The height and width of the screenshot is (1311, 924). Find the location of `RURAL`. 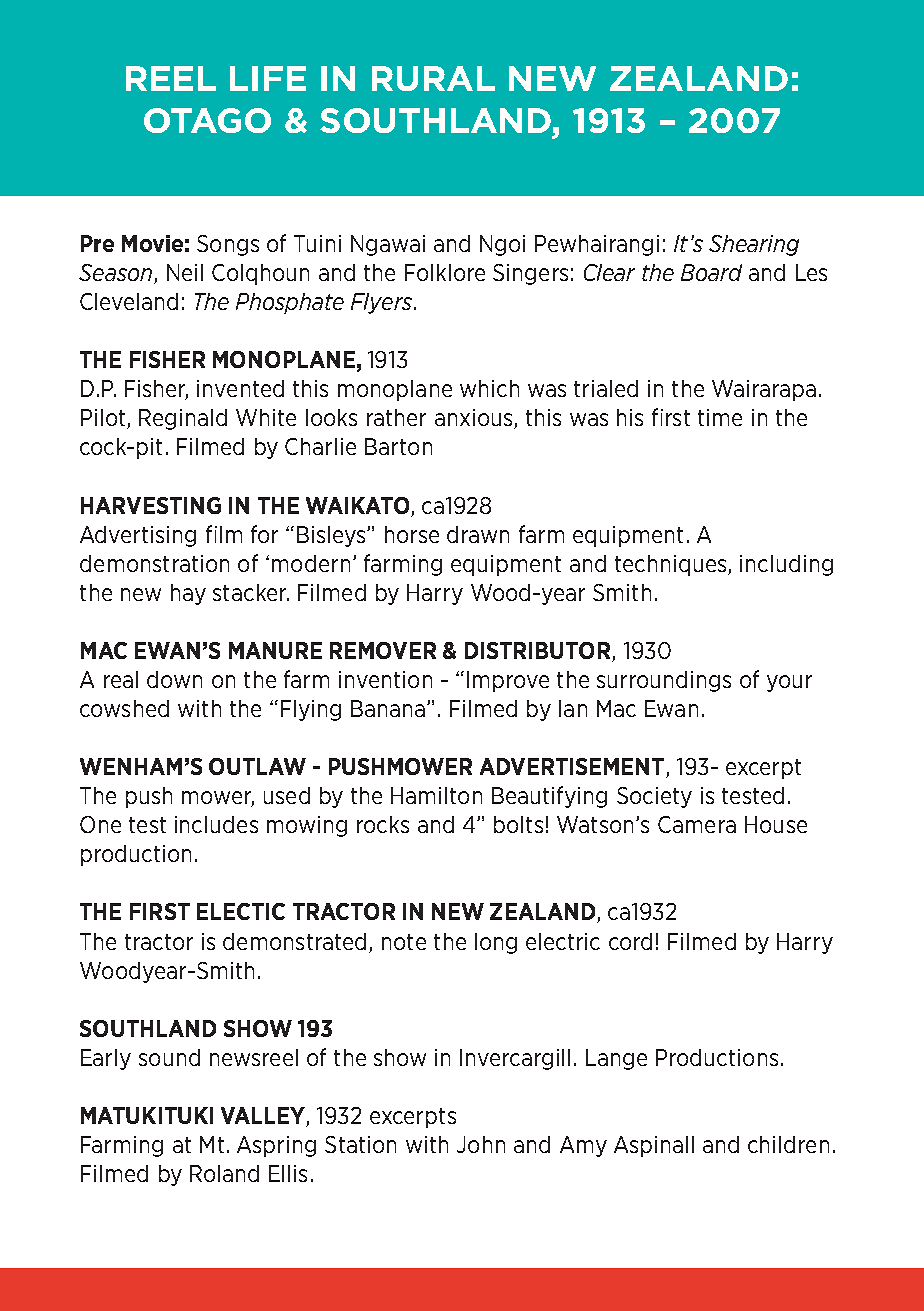

RURAL is located at coordinates (433, 78).
